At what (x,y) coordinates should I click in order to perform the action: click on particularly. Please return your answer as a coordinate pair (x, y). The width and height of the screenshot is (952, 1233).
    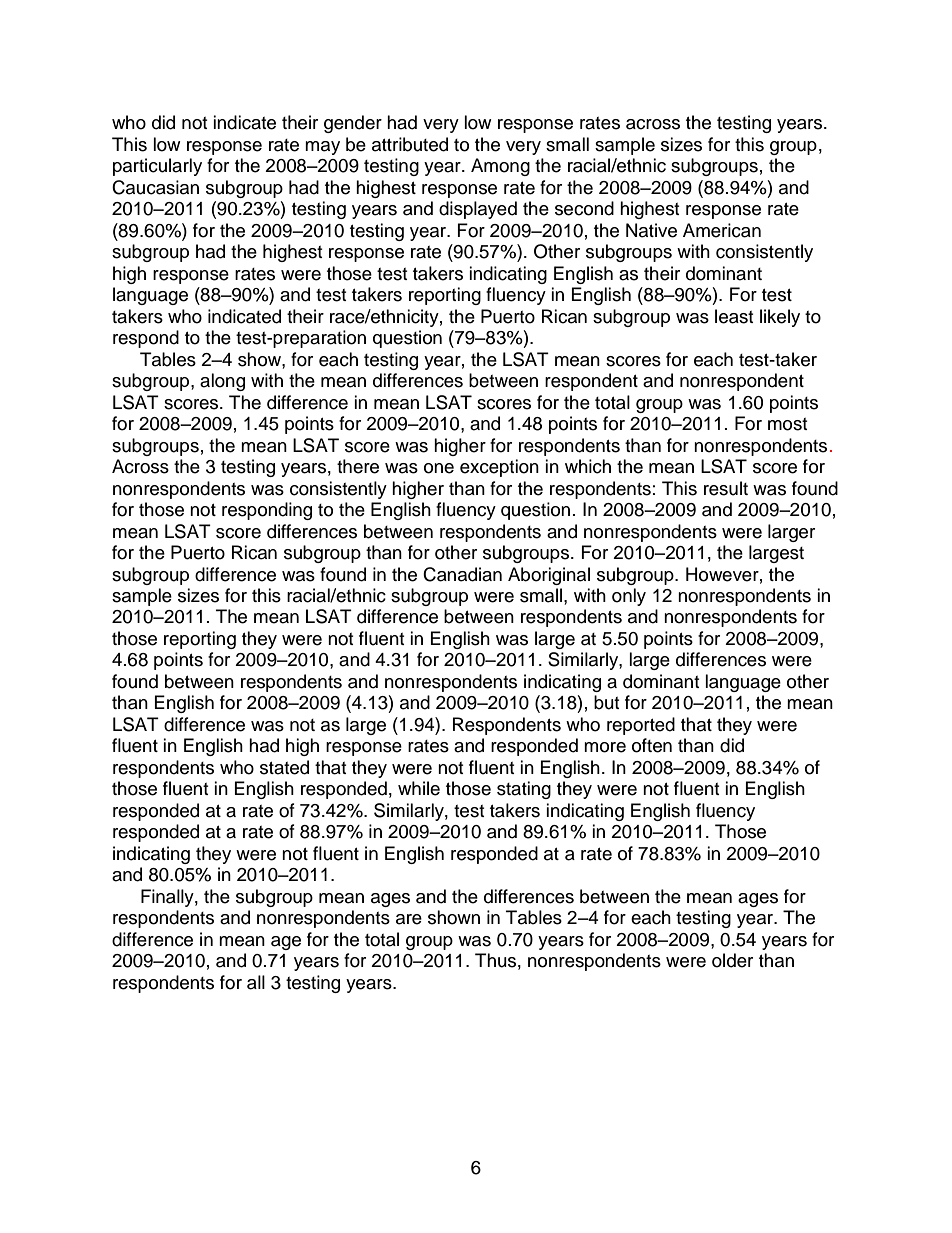
    Looking at the image, I should click on (157, 167).
